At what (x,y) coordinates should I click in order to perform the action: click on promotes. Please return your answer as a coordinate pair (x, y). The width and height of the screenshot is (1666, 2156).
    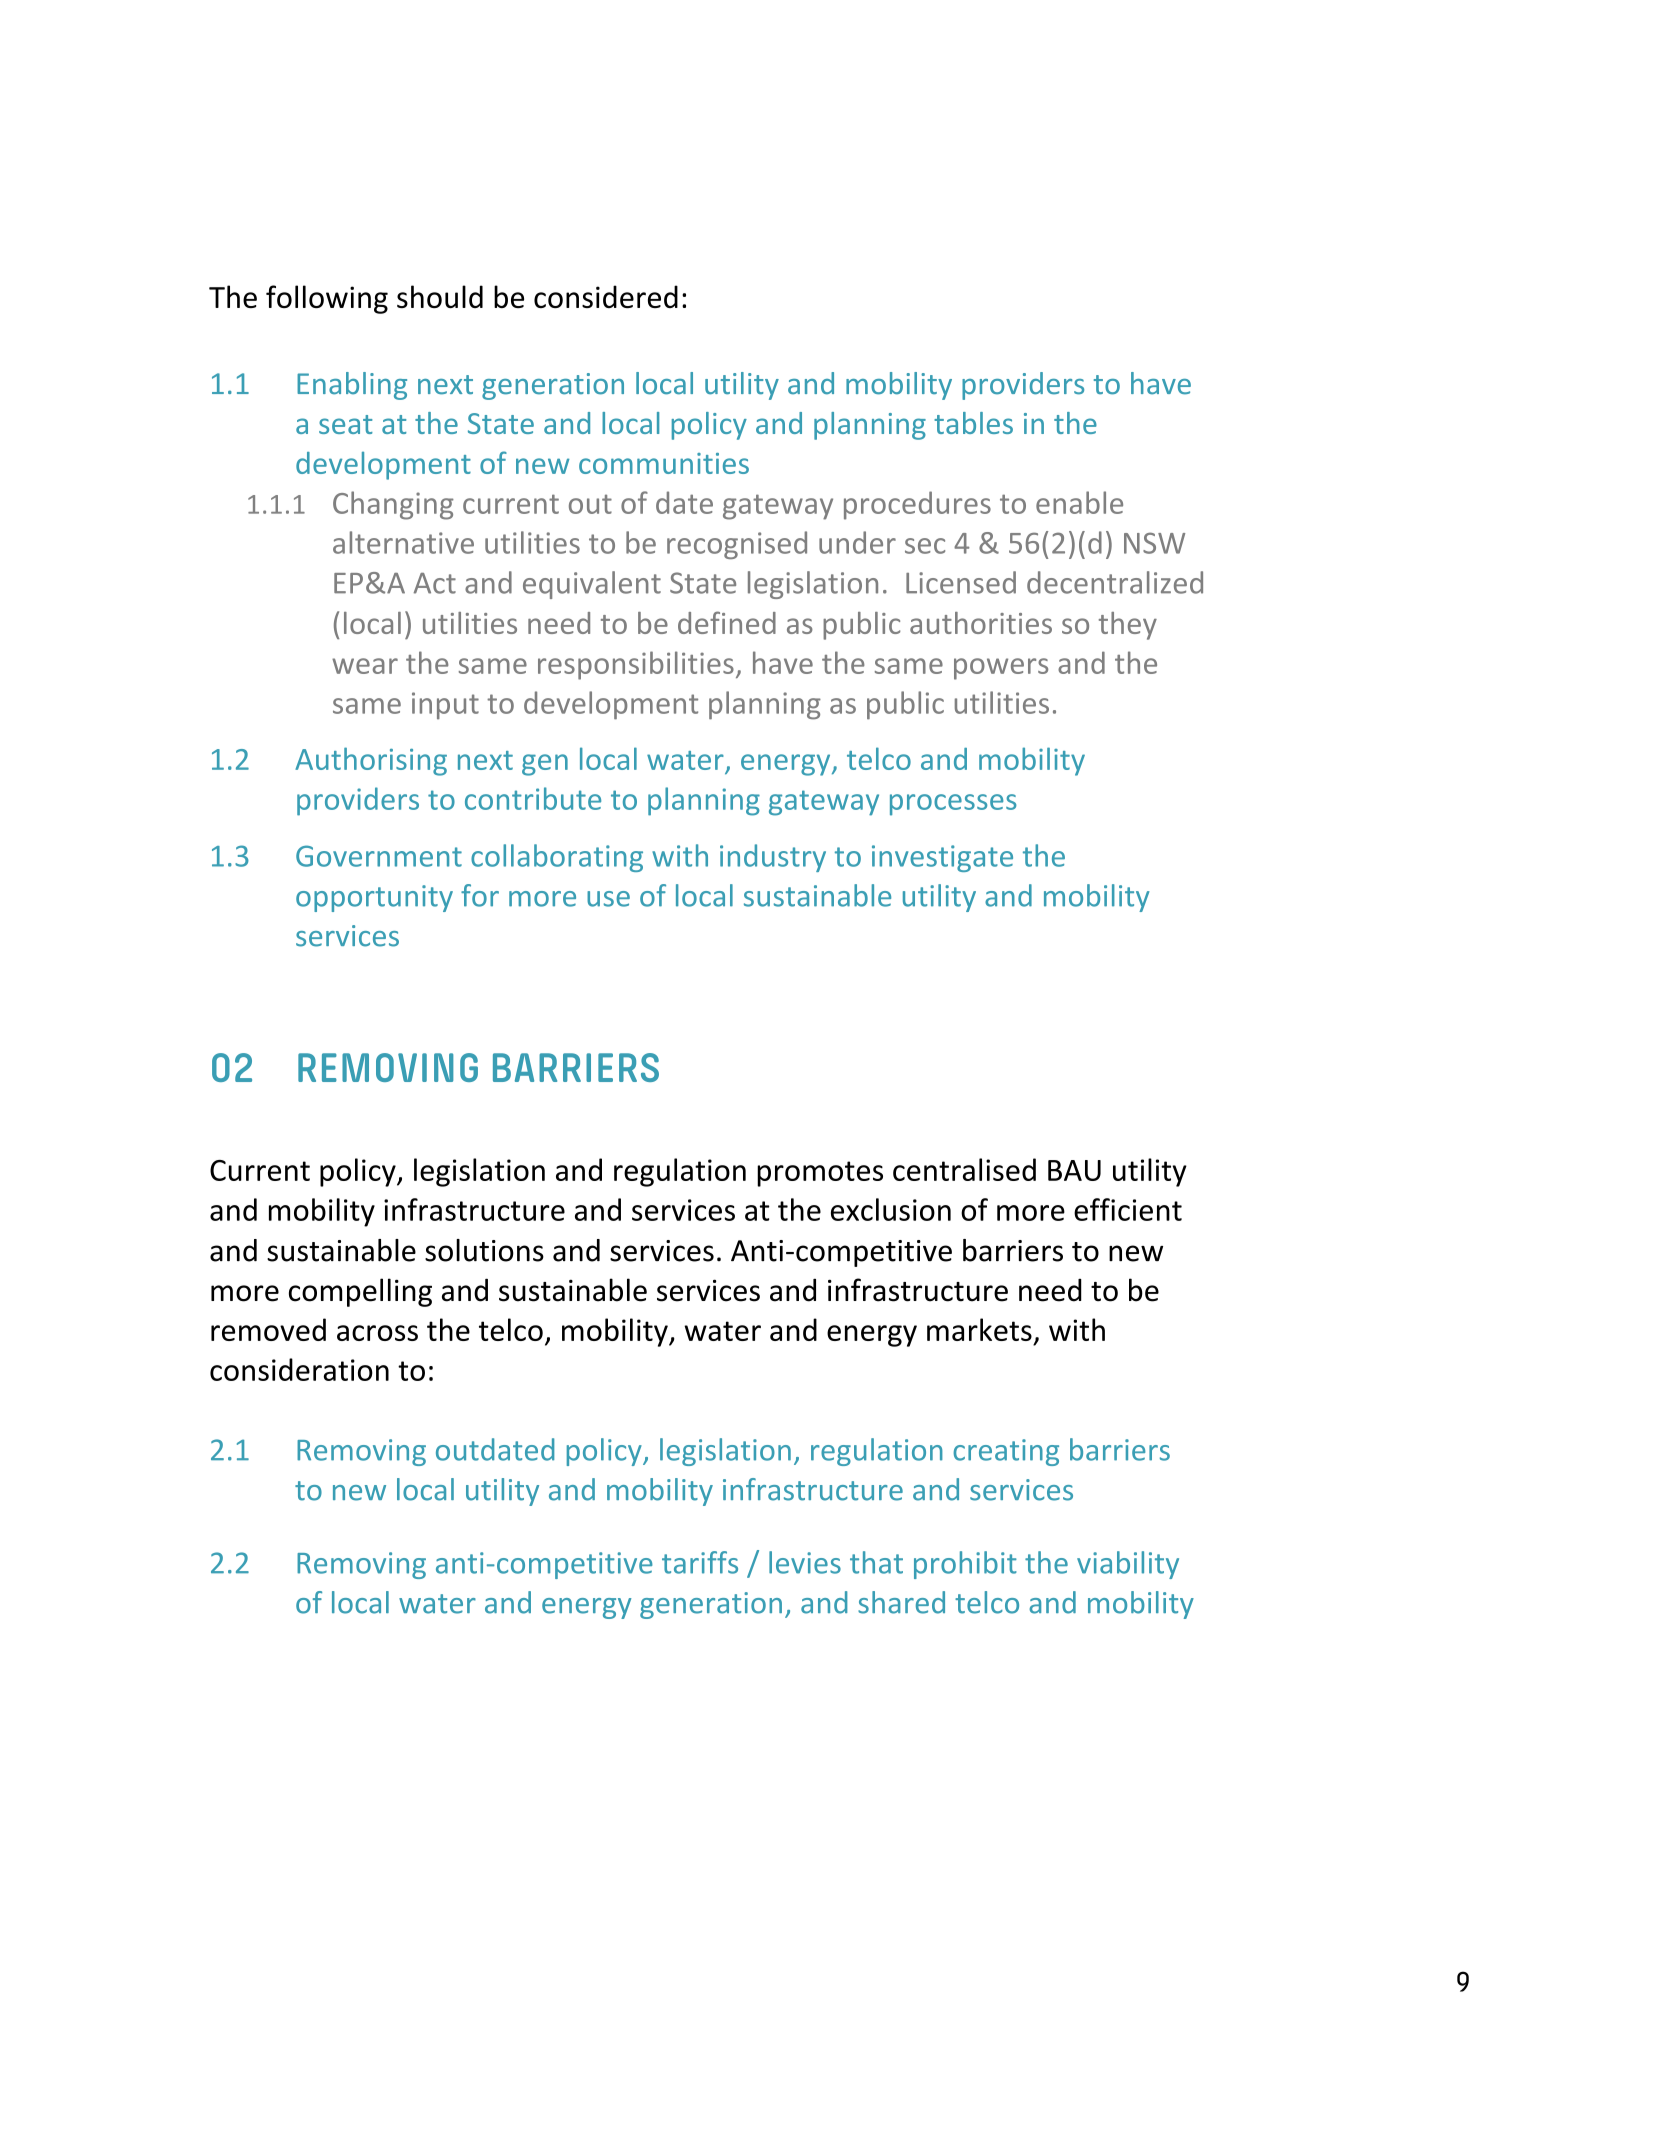
    Looking at the image, I should click on (820, 1174).
